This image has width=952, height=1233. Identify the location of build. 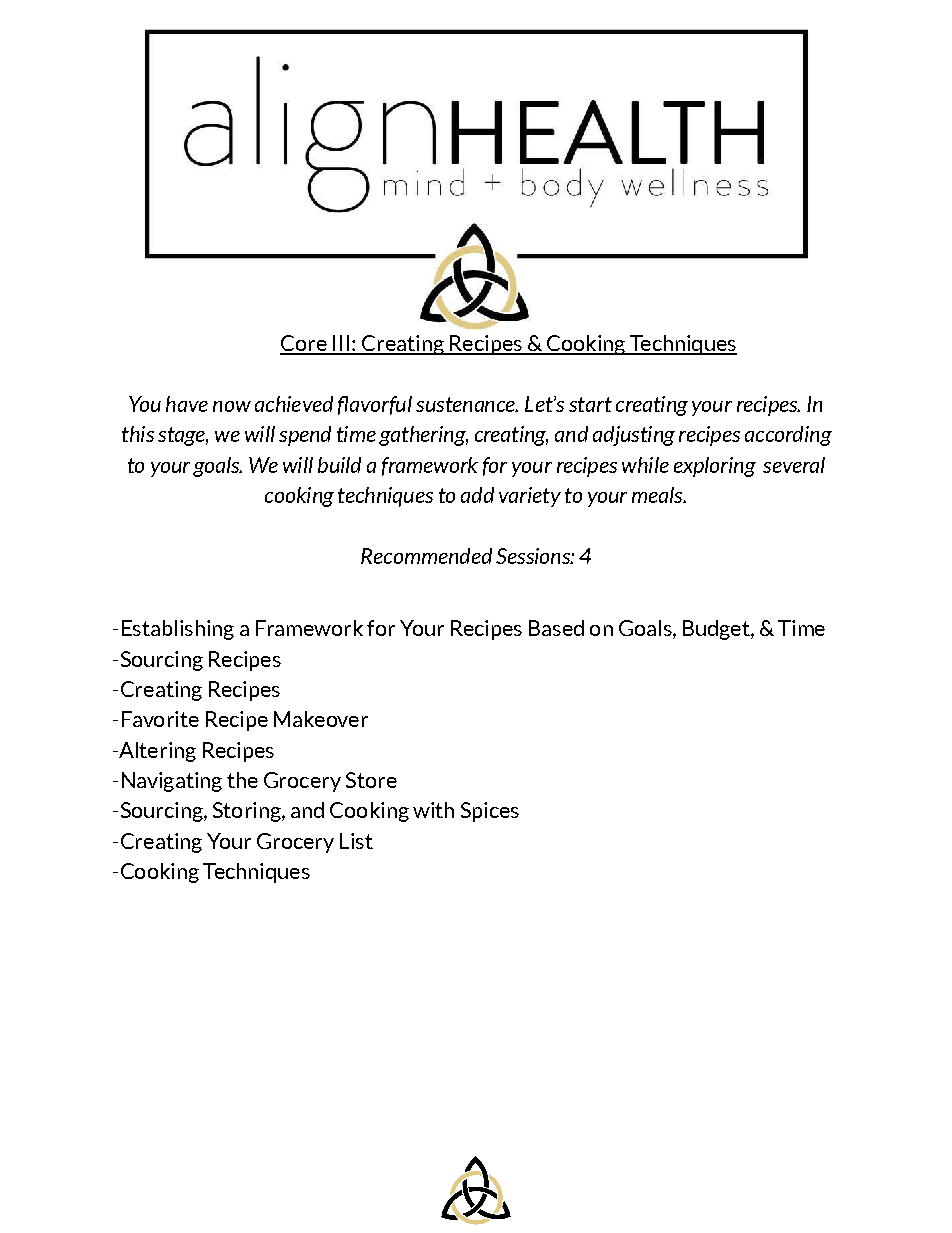
(339, 465).
